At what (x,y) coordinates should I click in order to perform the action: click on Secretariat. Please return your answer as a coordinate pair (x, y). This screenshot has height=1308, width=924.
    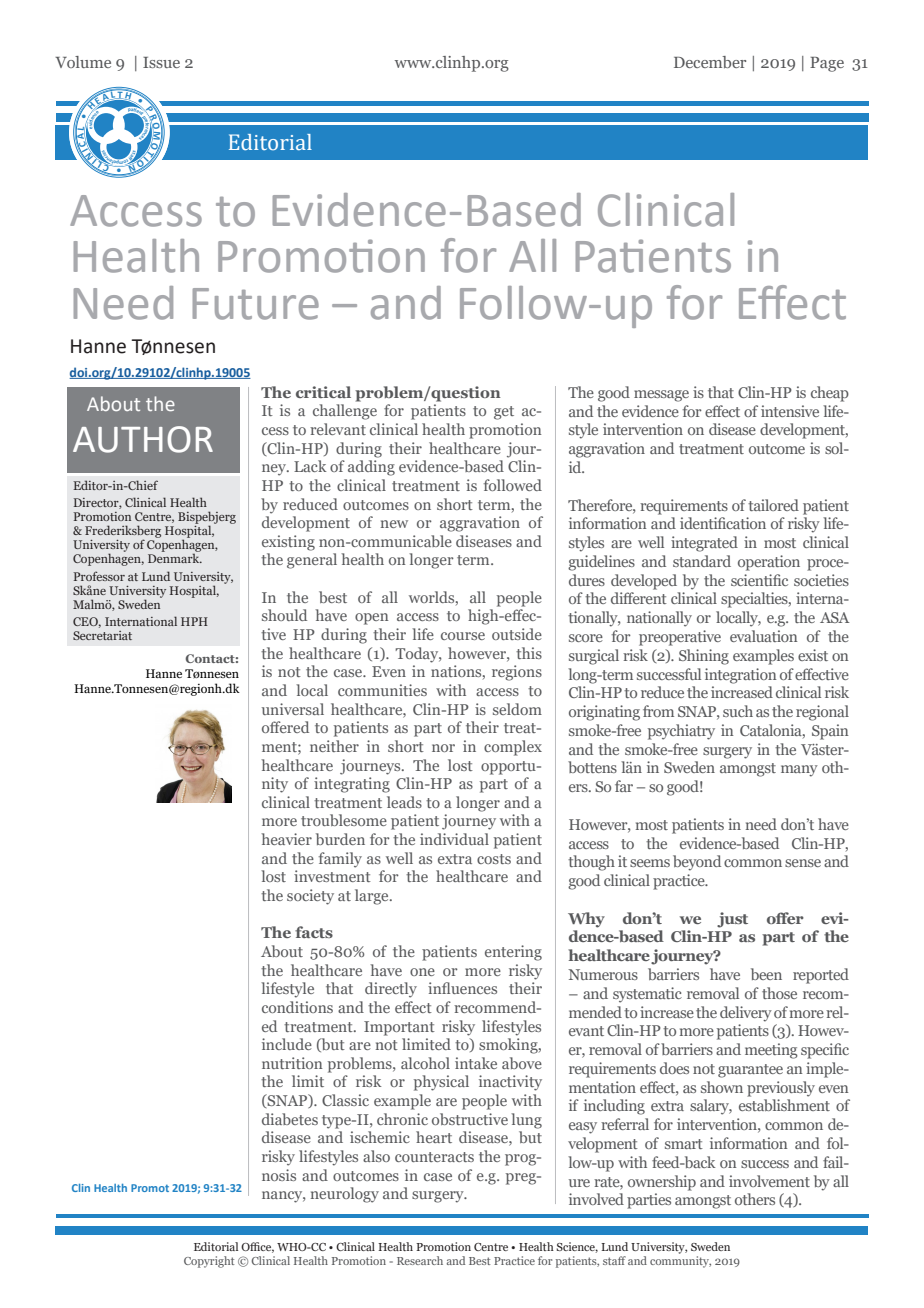
    Looking at the image, I should click on (102, 635).
